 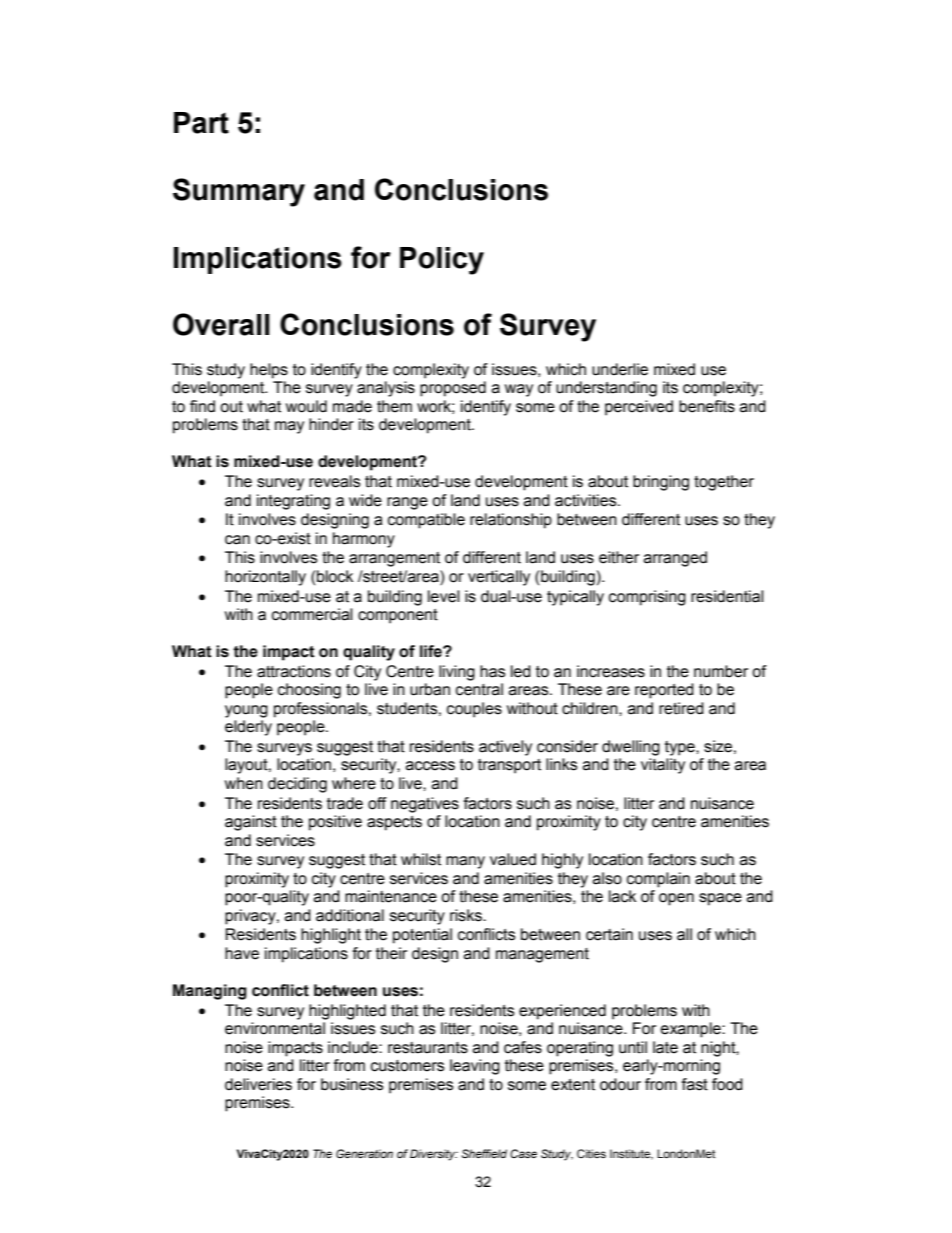 What do you see at coordinates (484, 1153) in the document?
I see `Sheffield` at bounding box center [484, 1153].
